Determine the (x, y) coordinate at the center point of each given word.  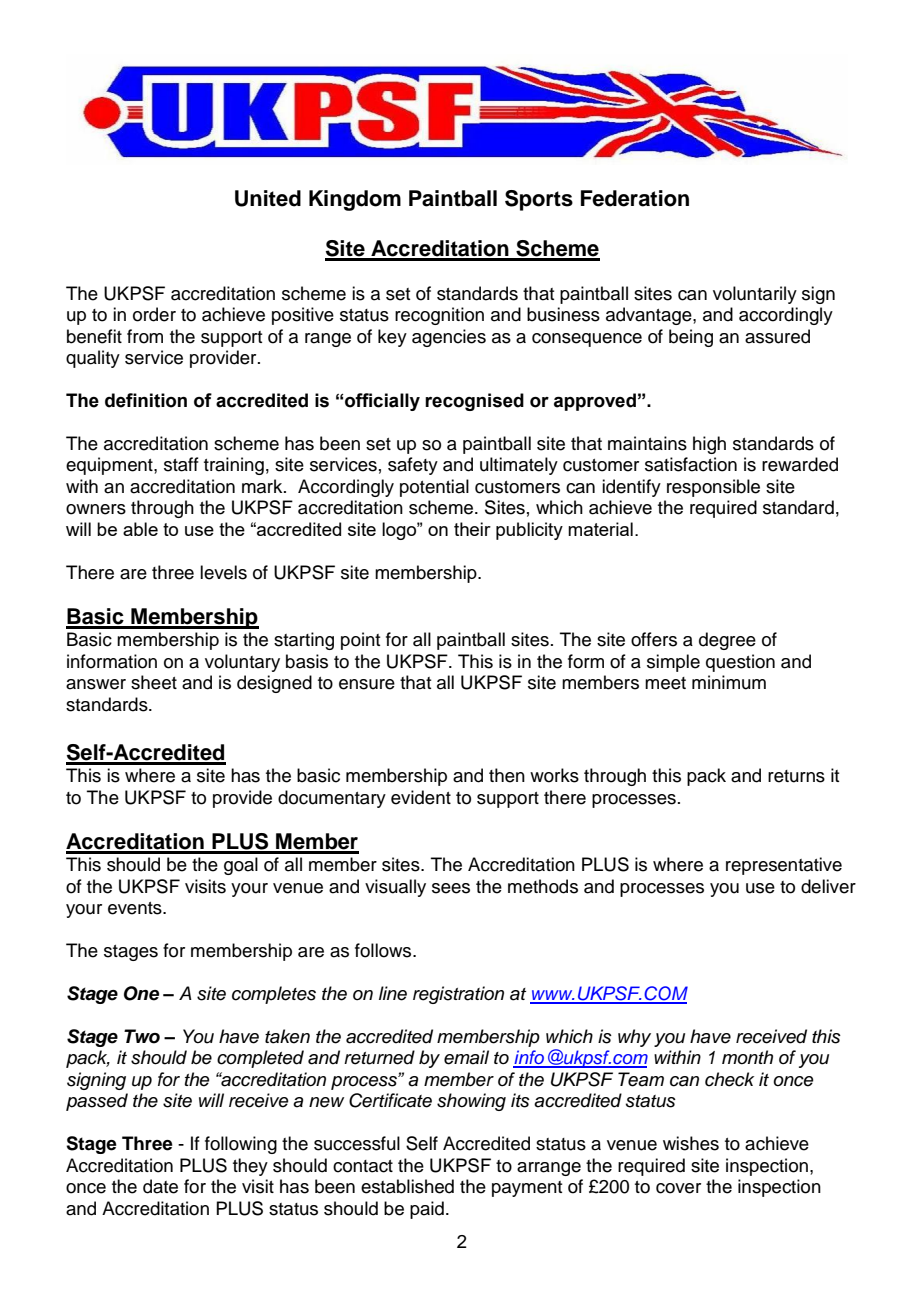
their (472, 529)
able (140, 529)
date (160, 1186)
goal (241, 866)
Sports (539, 200)
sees (451, 888)
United (268, 198)
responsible (713, 488)
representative (784, 866)
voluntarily (755, 295)
